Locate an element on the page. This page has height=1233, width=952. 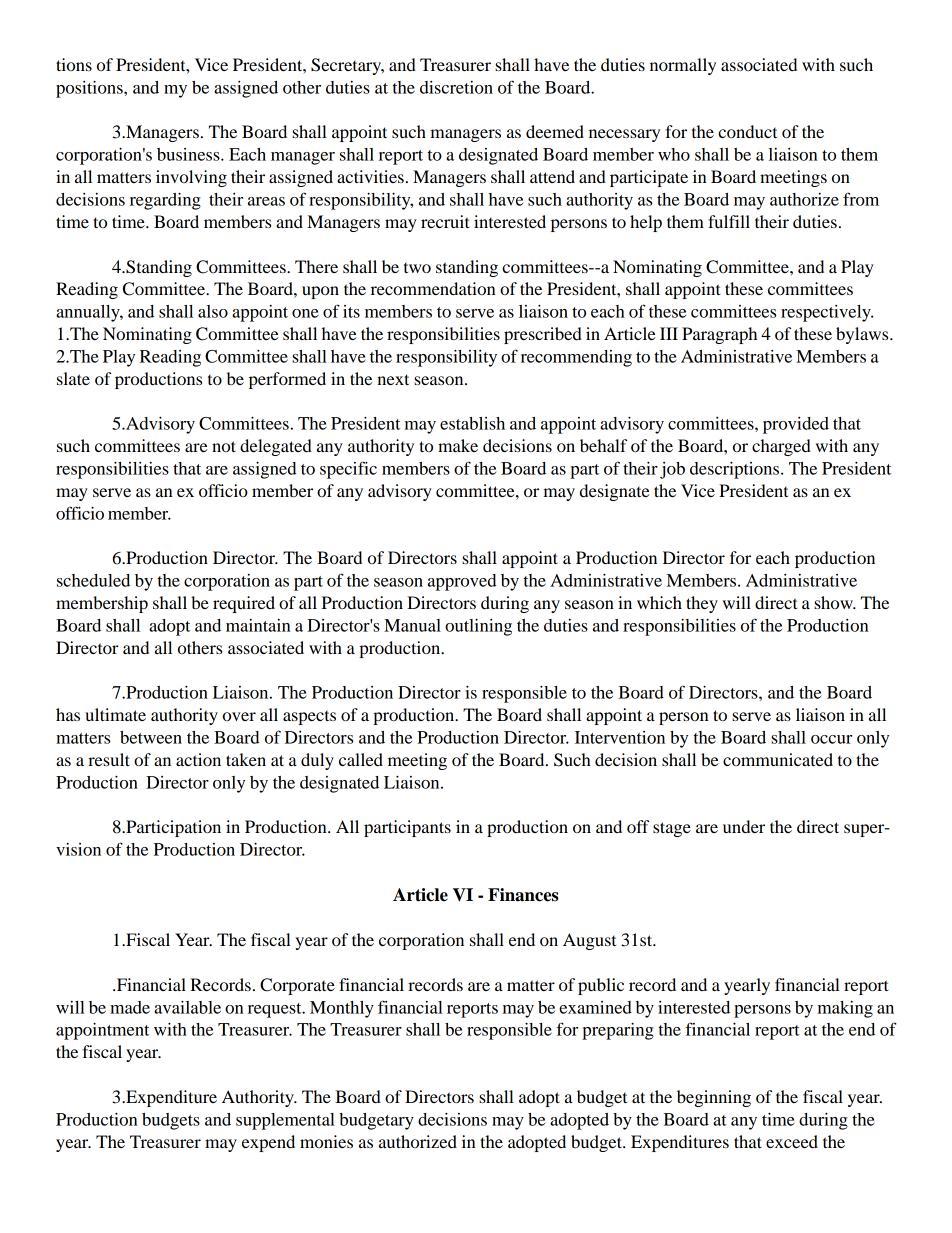
business is located at coordinates (189, 154).
